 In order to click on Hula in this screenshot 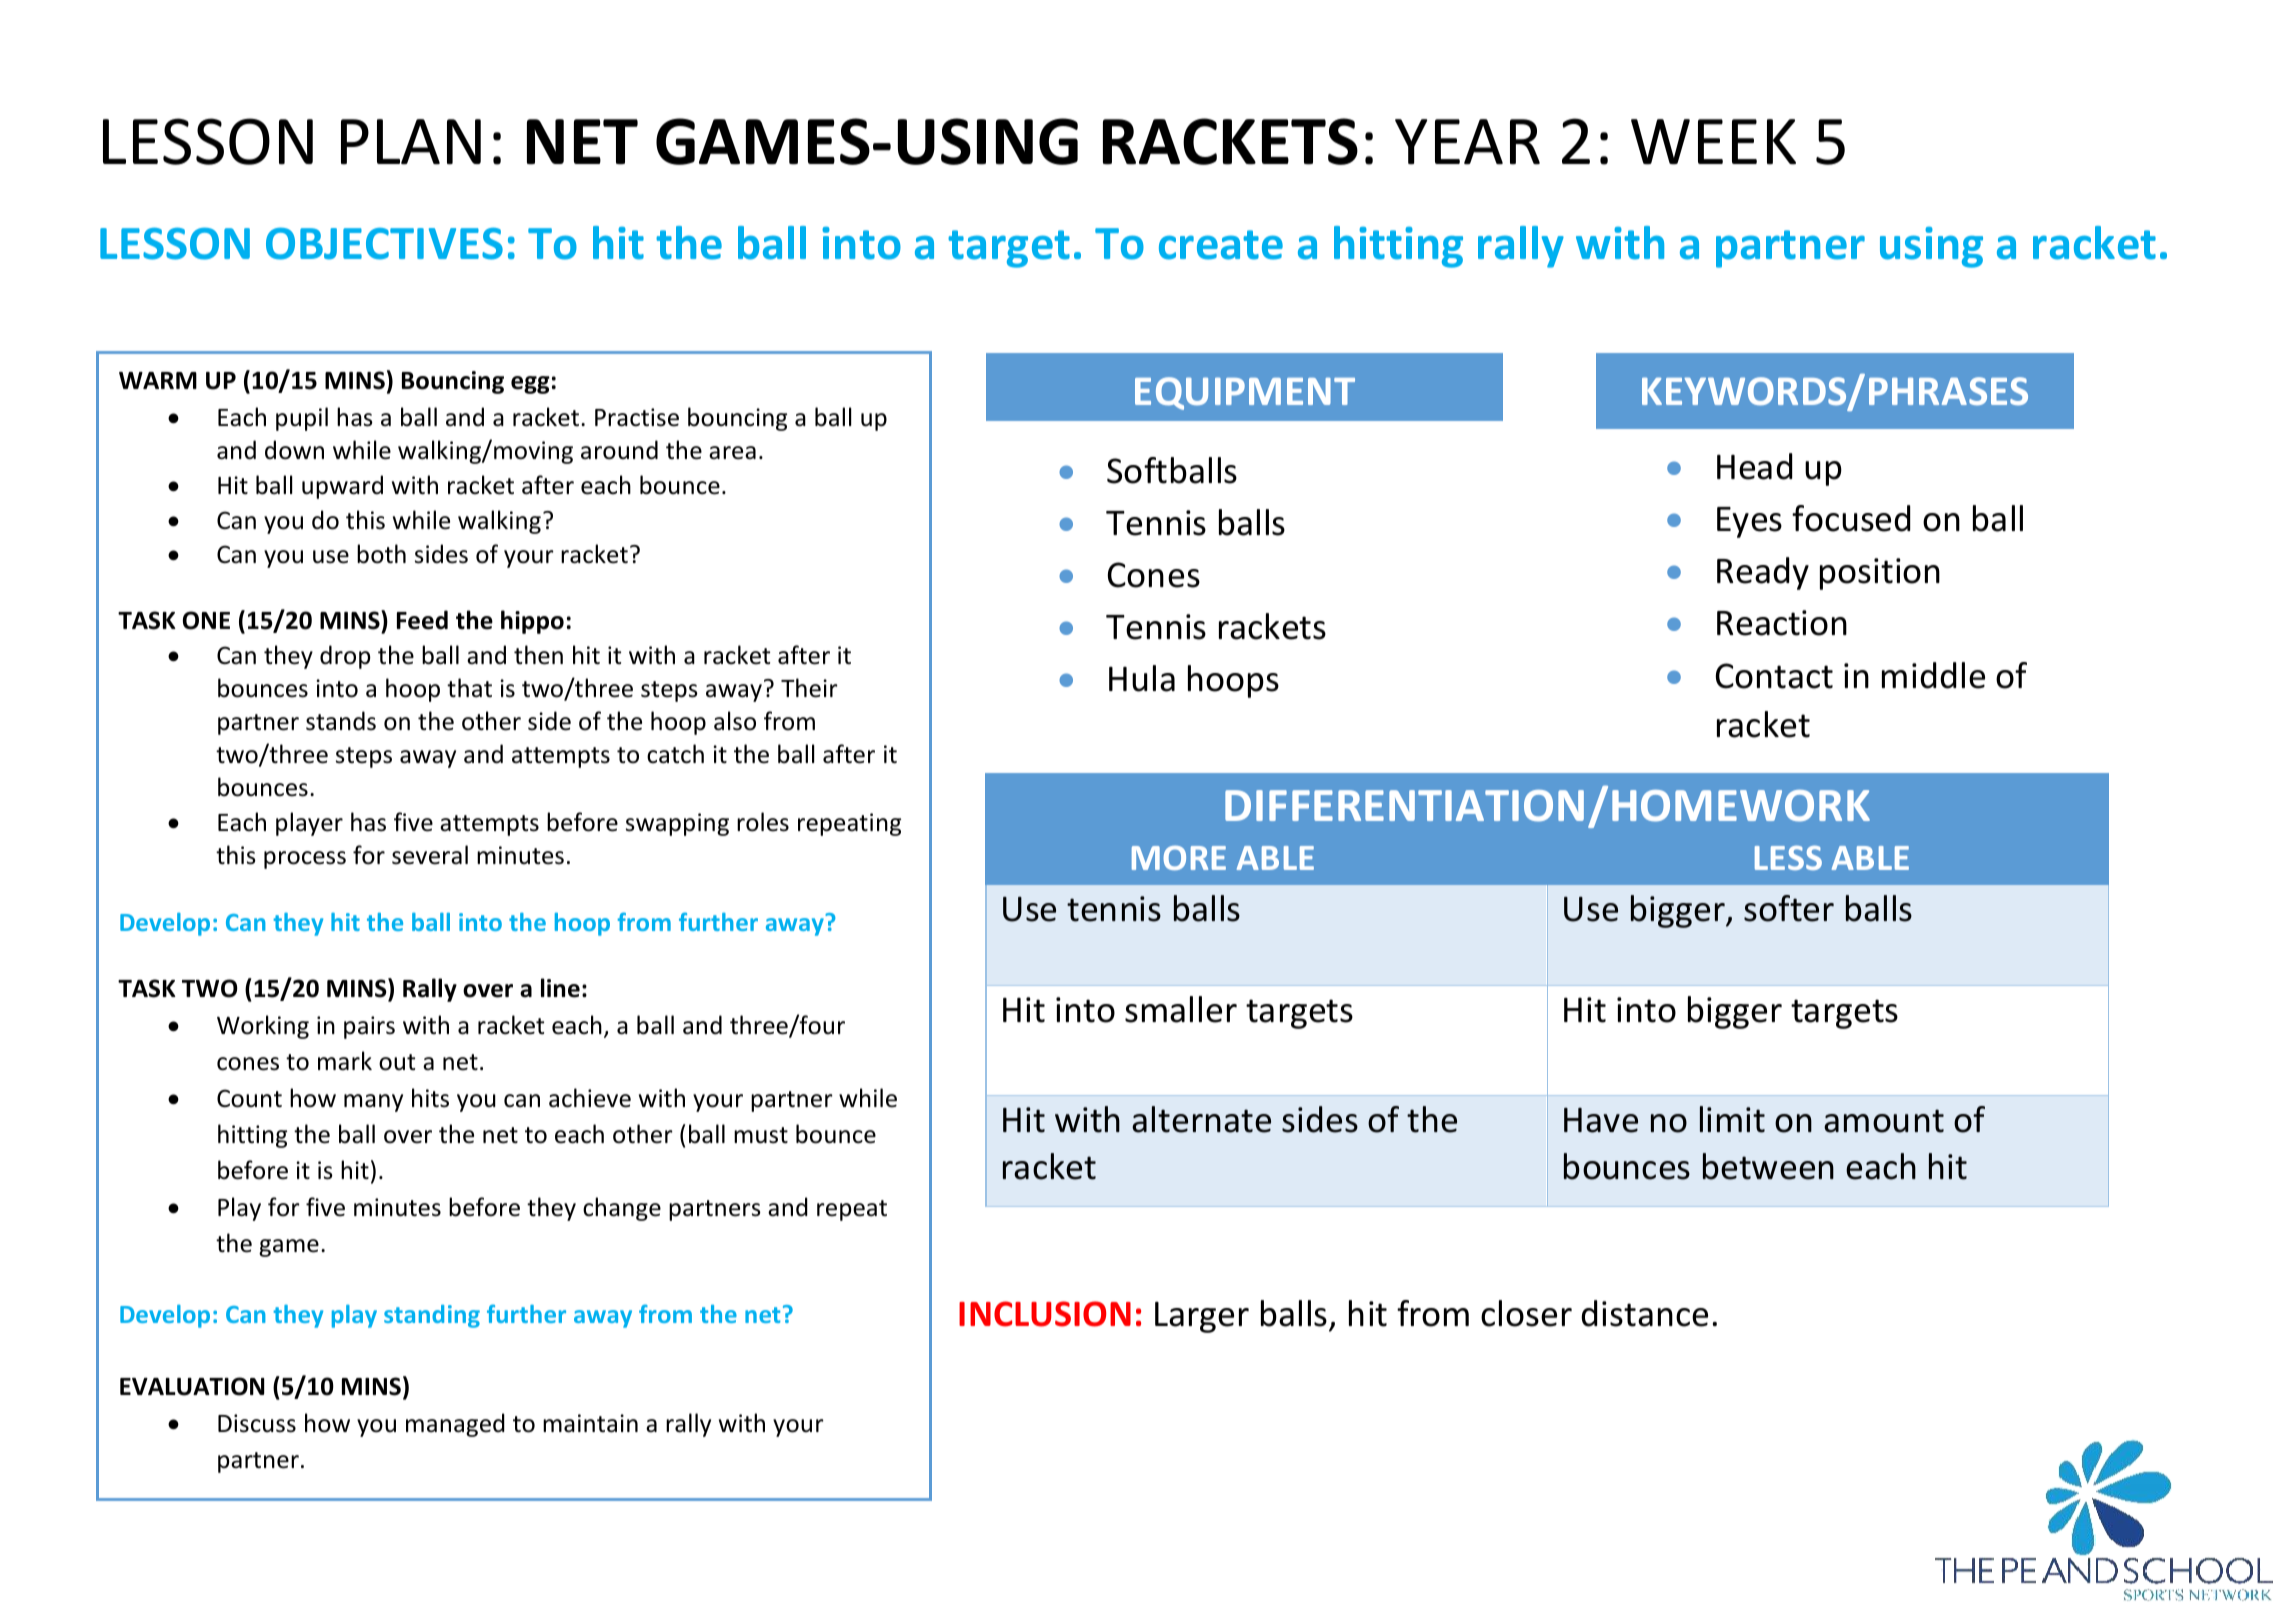, I will do `click(1142, 678)`.
